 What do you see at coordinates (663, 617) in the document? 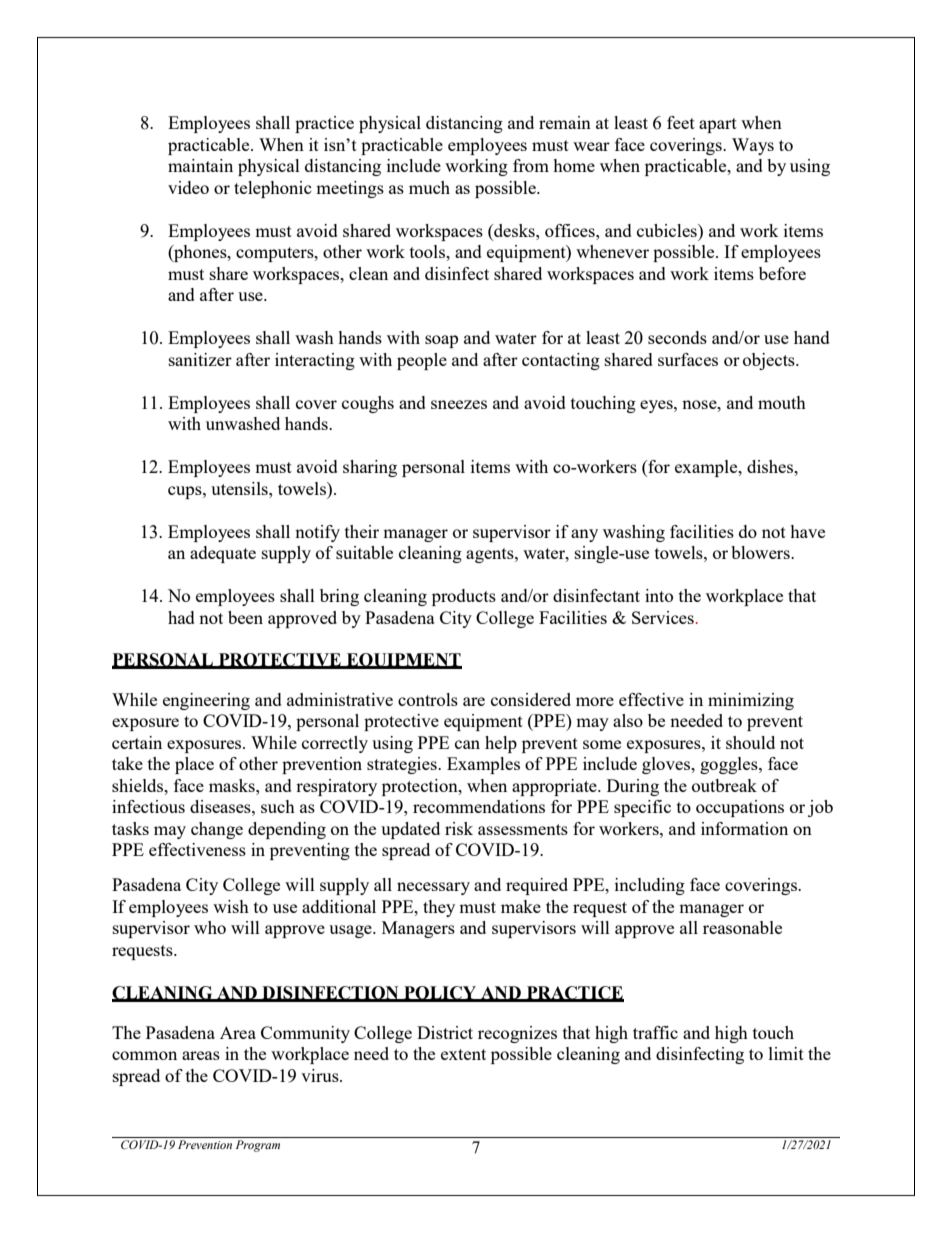
I see `Services` at bounding box center [663, 617].
